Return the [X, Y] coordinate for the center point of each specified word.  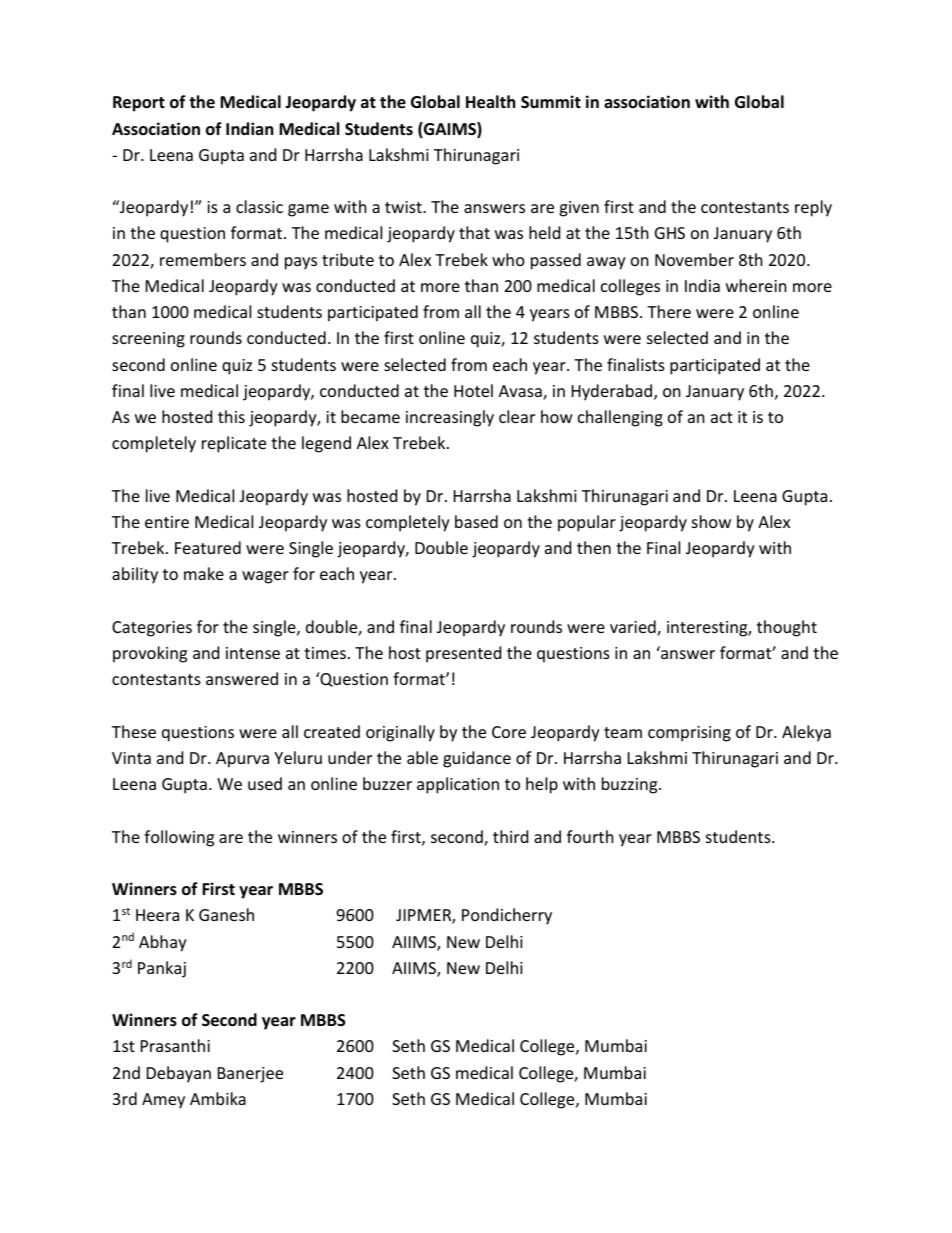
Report [139, 104]
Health [490, 102]
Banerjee [250, 1075]
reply [813, 208]
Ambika [218, 1098]
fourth [590, 836]
